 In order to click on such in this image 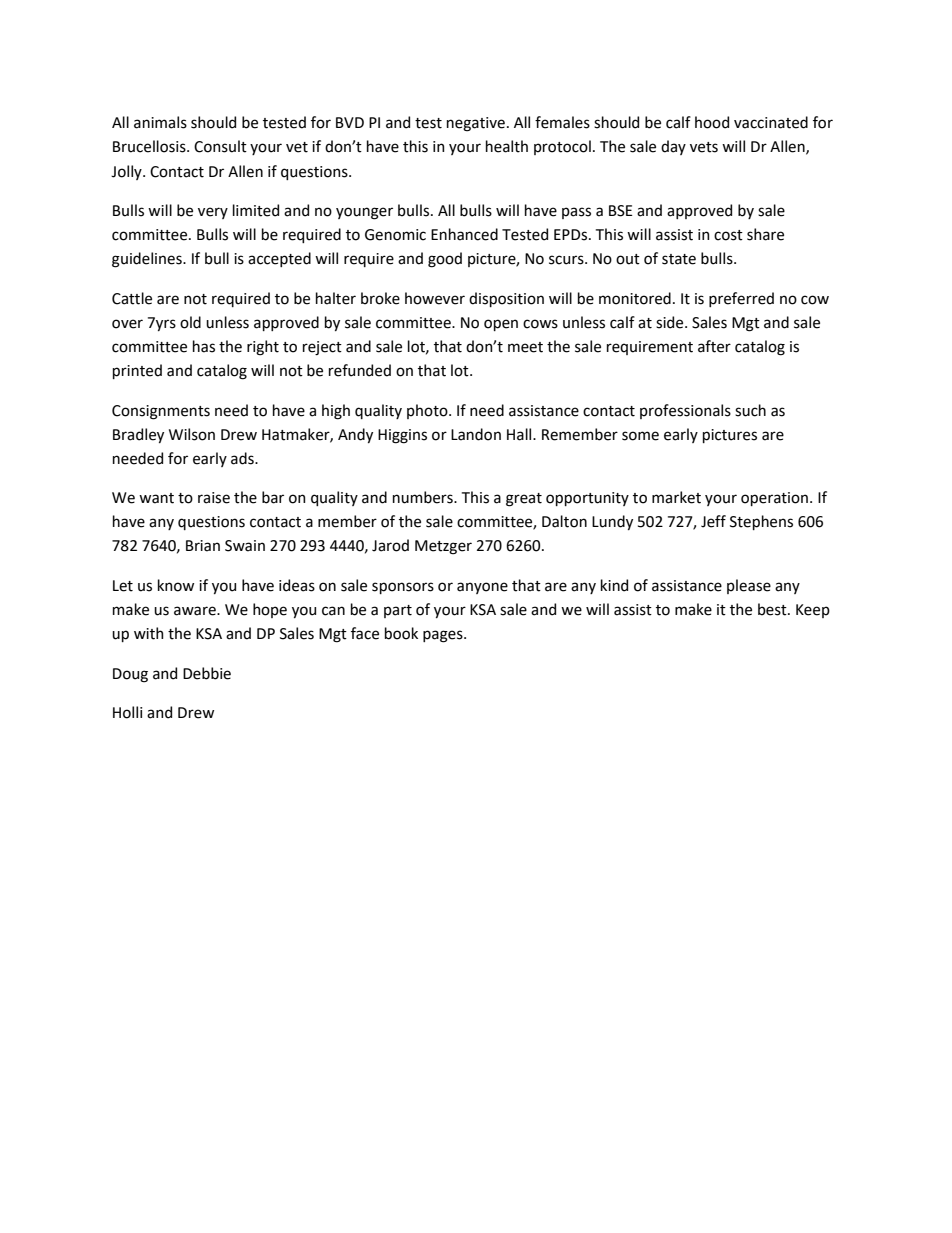, I will do `click(750, 410)`.
